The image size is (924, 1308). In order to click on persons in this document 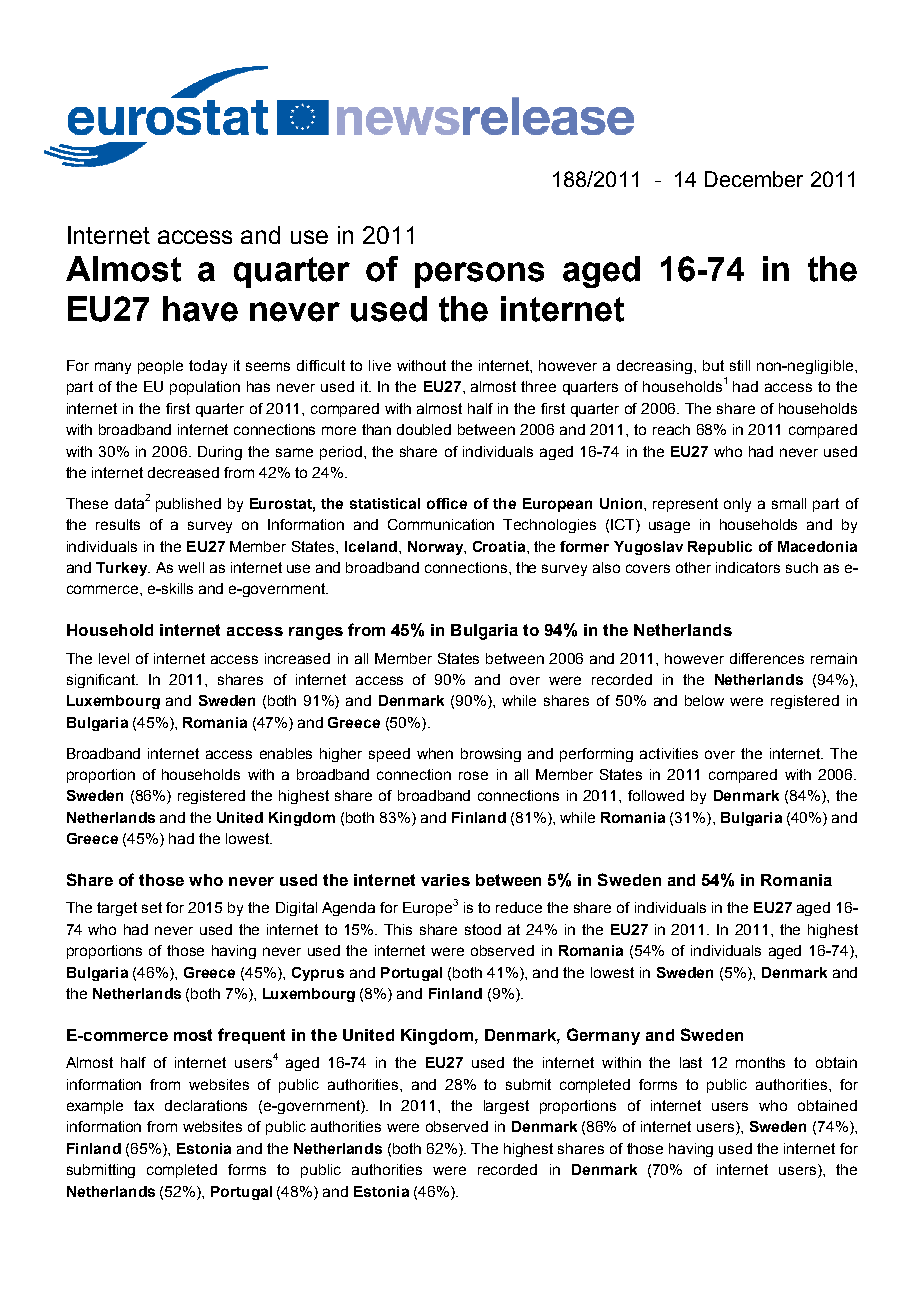, I will do `click(479, 275)`.
